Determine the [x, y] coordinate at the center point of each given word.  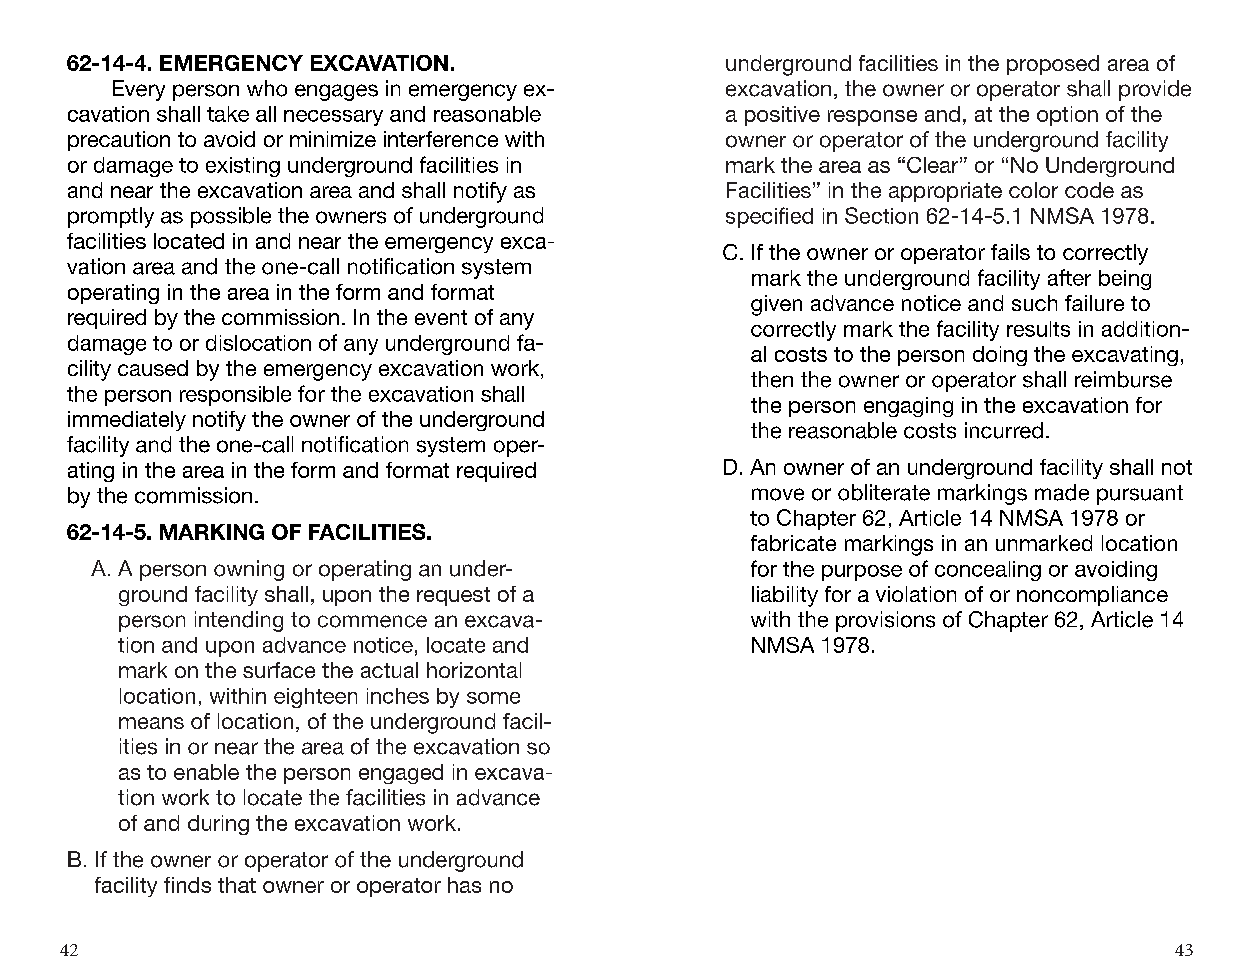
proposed [1053, 65]
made [1062, 492]
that [237, 885]
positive [782, 116]
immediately [127, 421]
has [464, 885]
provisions [885, 621]
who [267, 88]
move [778, 494]
